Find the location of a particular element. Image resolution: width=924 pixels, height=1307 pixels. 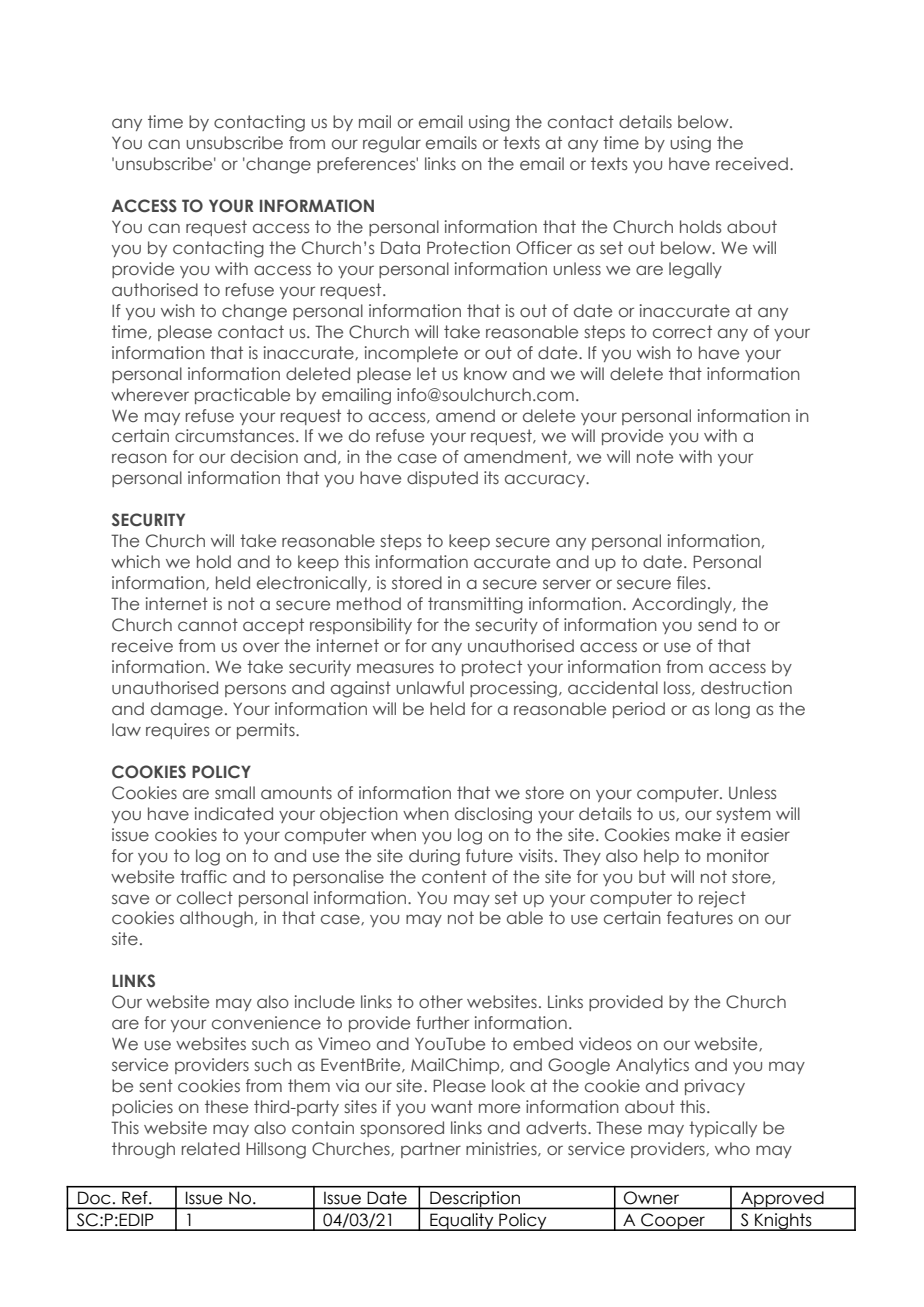

traffic is located at coordinates (203, 877).
